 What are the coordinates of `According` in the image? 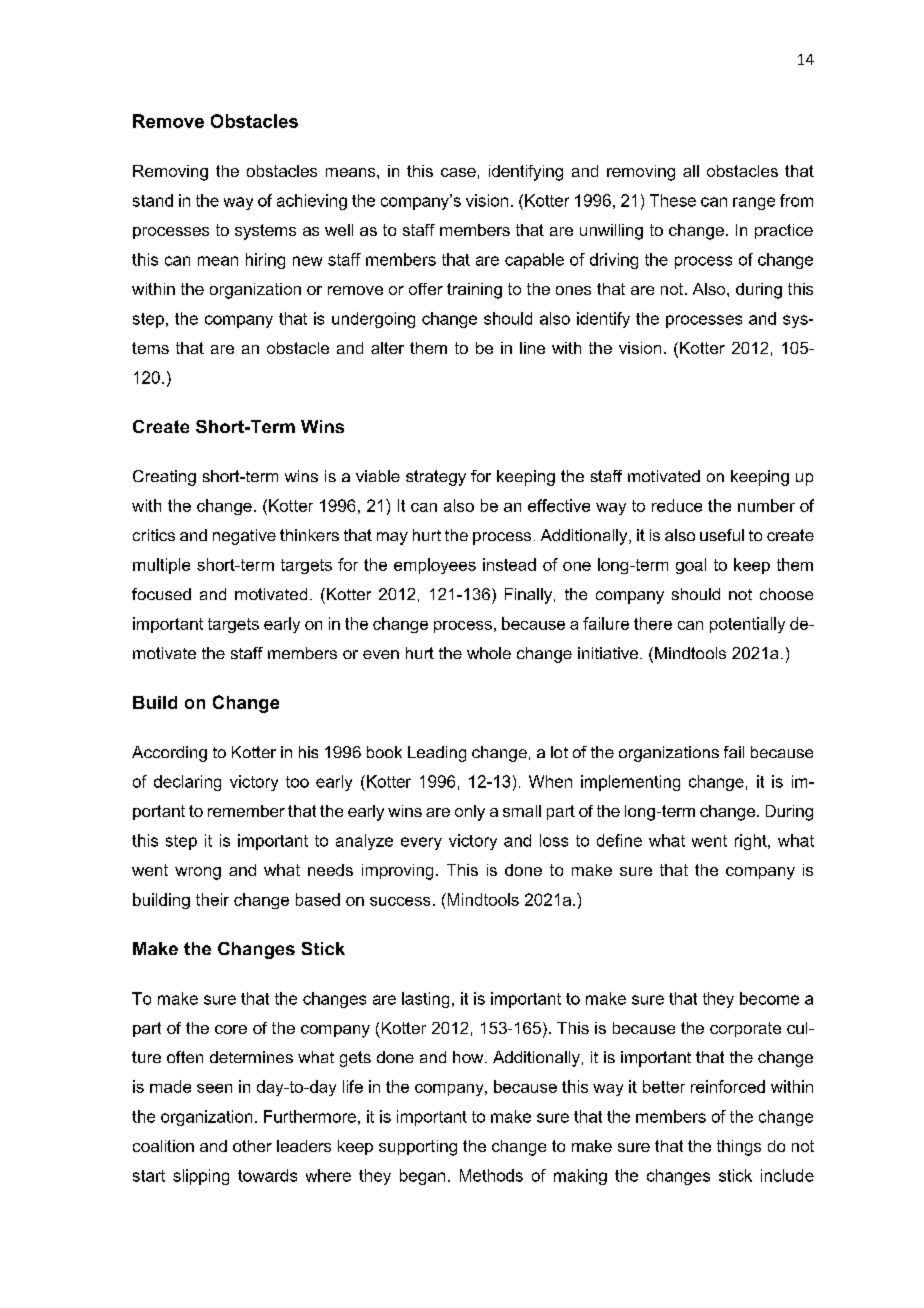 It's located at (169, 754).
